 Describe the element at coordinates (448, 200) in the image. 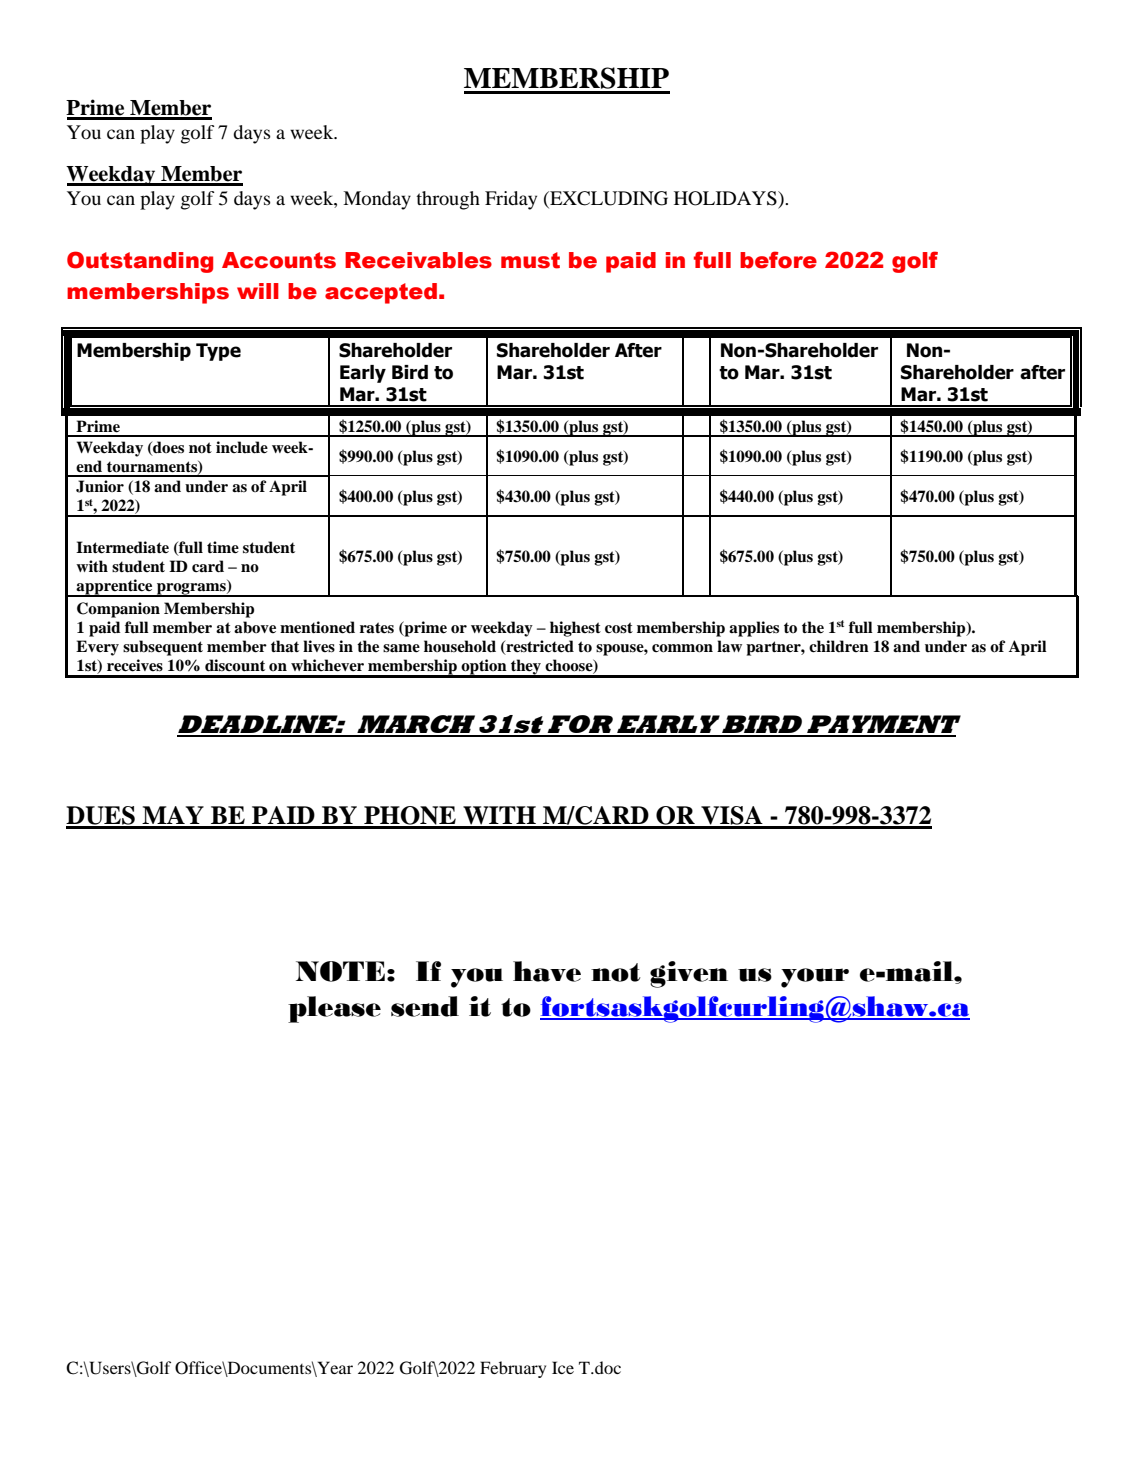

I see `through` at that location.
